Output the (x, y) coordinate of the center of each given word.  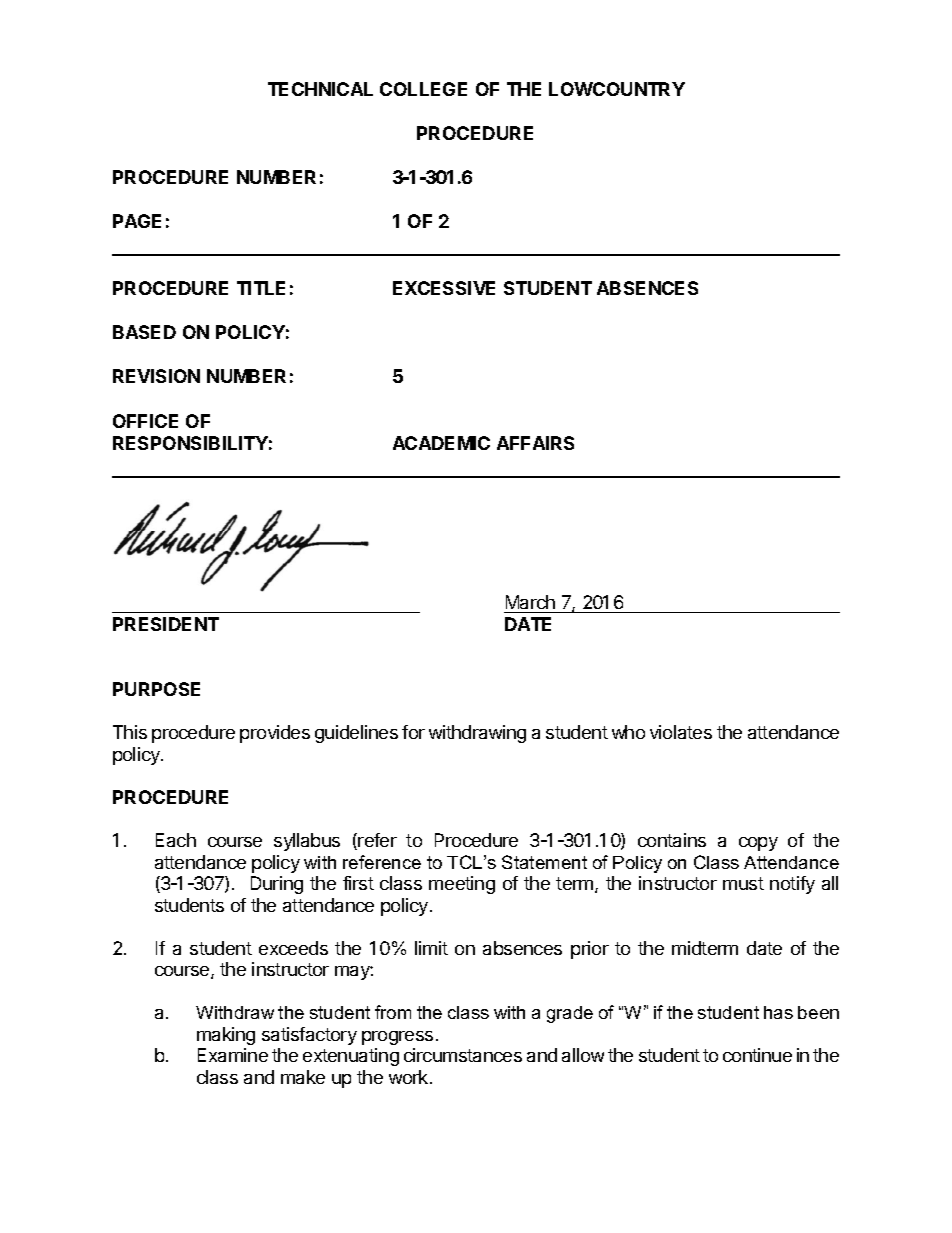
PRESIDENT (166, 624)
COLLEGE (423, 89)
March (530, 604)
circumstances (463, 1055)
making (226, 1036)
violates (681, 732)
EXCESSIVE (444, 288)
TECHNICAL (320, 89)
